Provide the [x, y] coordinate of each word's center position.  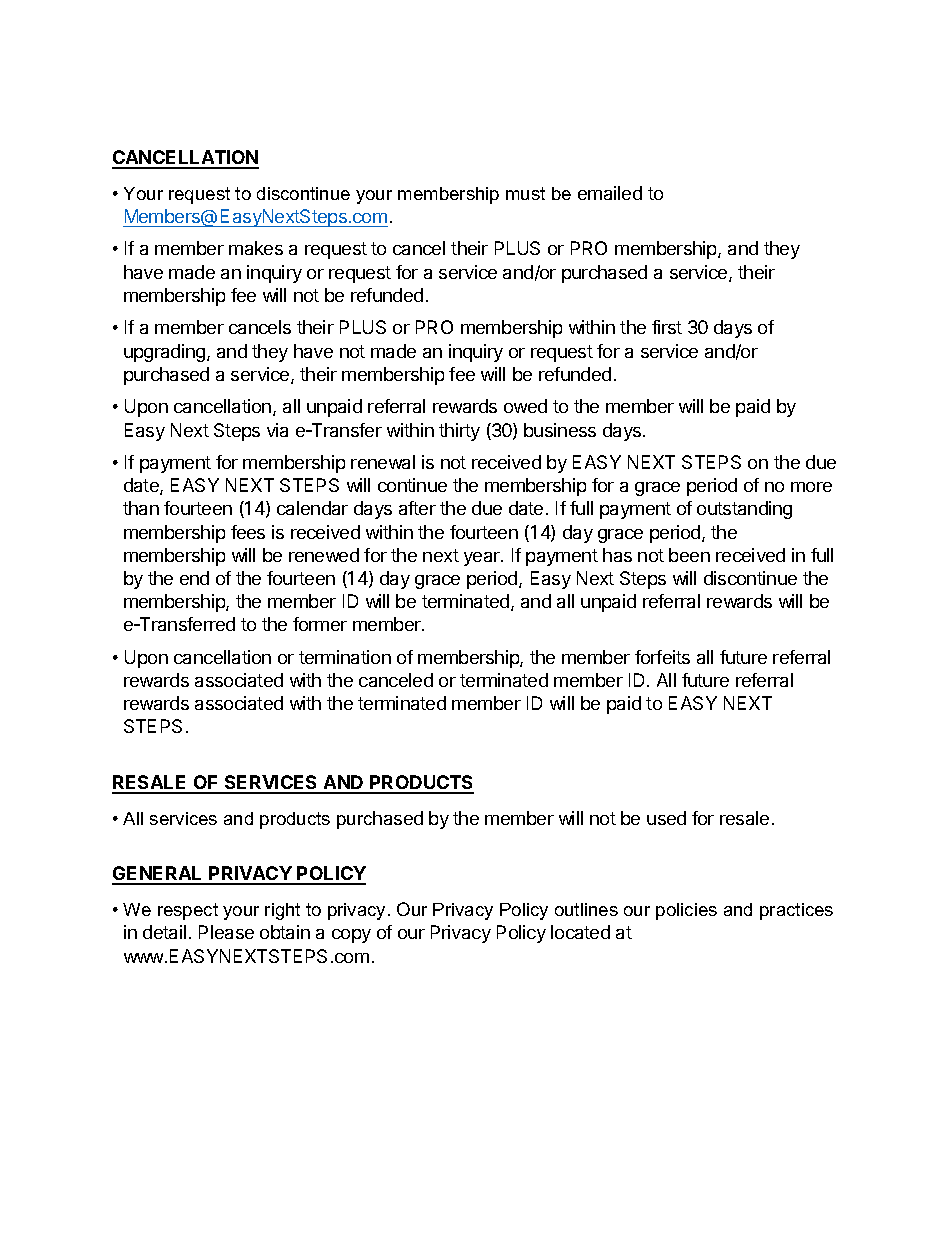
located [580, 932]
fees [248, 532]
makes [256, 248]
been [689, 555]
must [525, 193]
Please [226, 932]
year [483, 559]
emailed [610, 193]
